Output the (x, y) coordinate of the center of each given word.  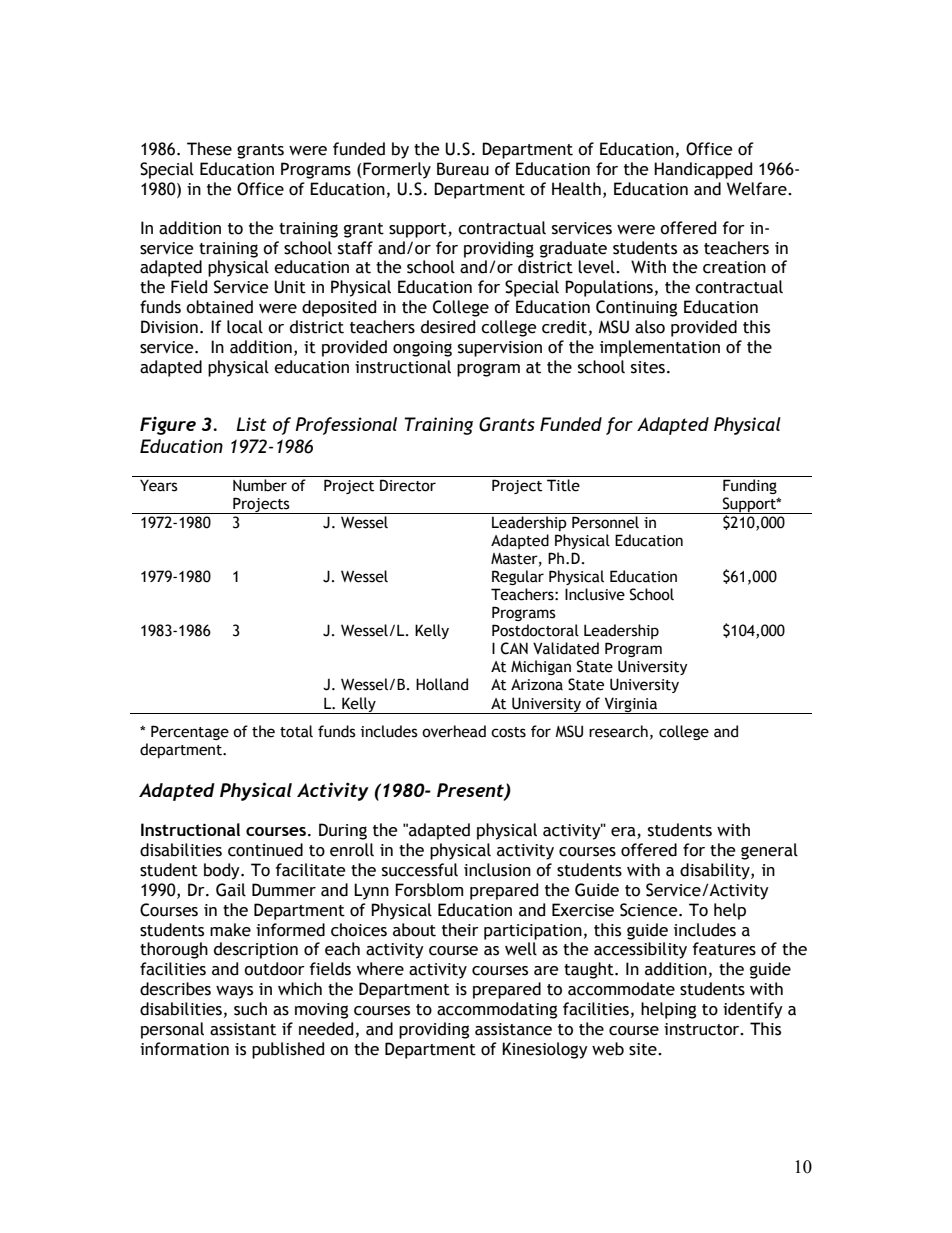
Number (260, 485)
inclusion (497, 870)
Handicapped (703, 170)
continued (265, 850)
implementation (660, 348)
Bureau (463, 169)
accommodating (497, 1010)
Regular (518, 577)
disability (716, 871)
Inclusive (595, 594)
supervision (500, 349)
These (209, 149)
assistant (243, 1029)
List (251, 424)
